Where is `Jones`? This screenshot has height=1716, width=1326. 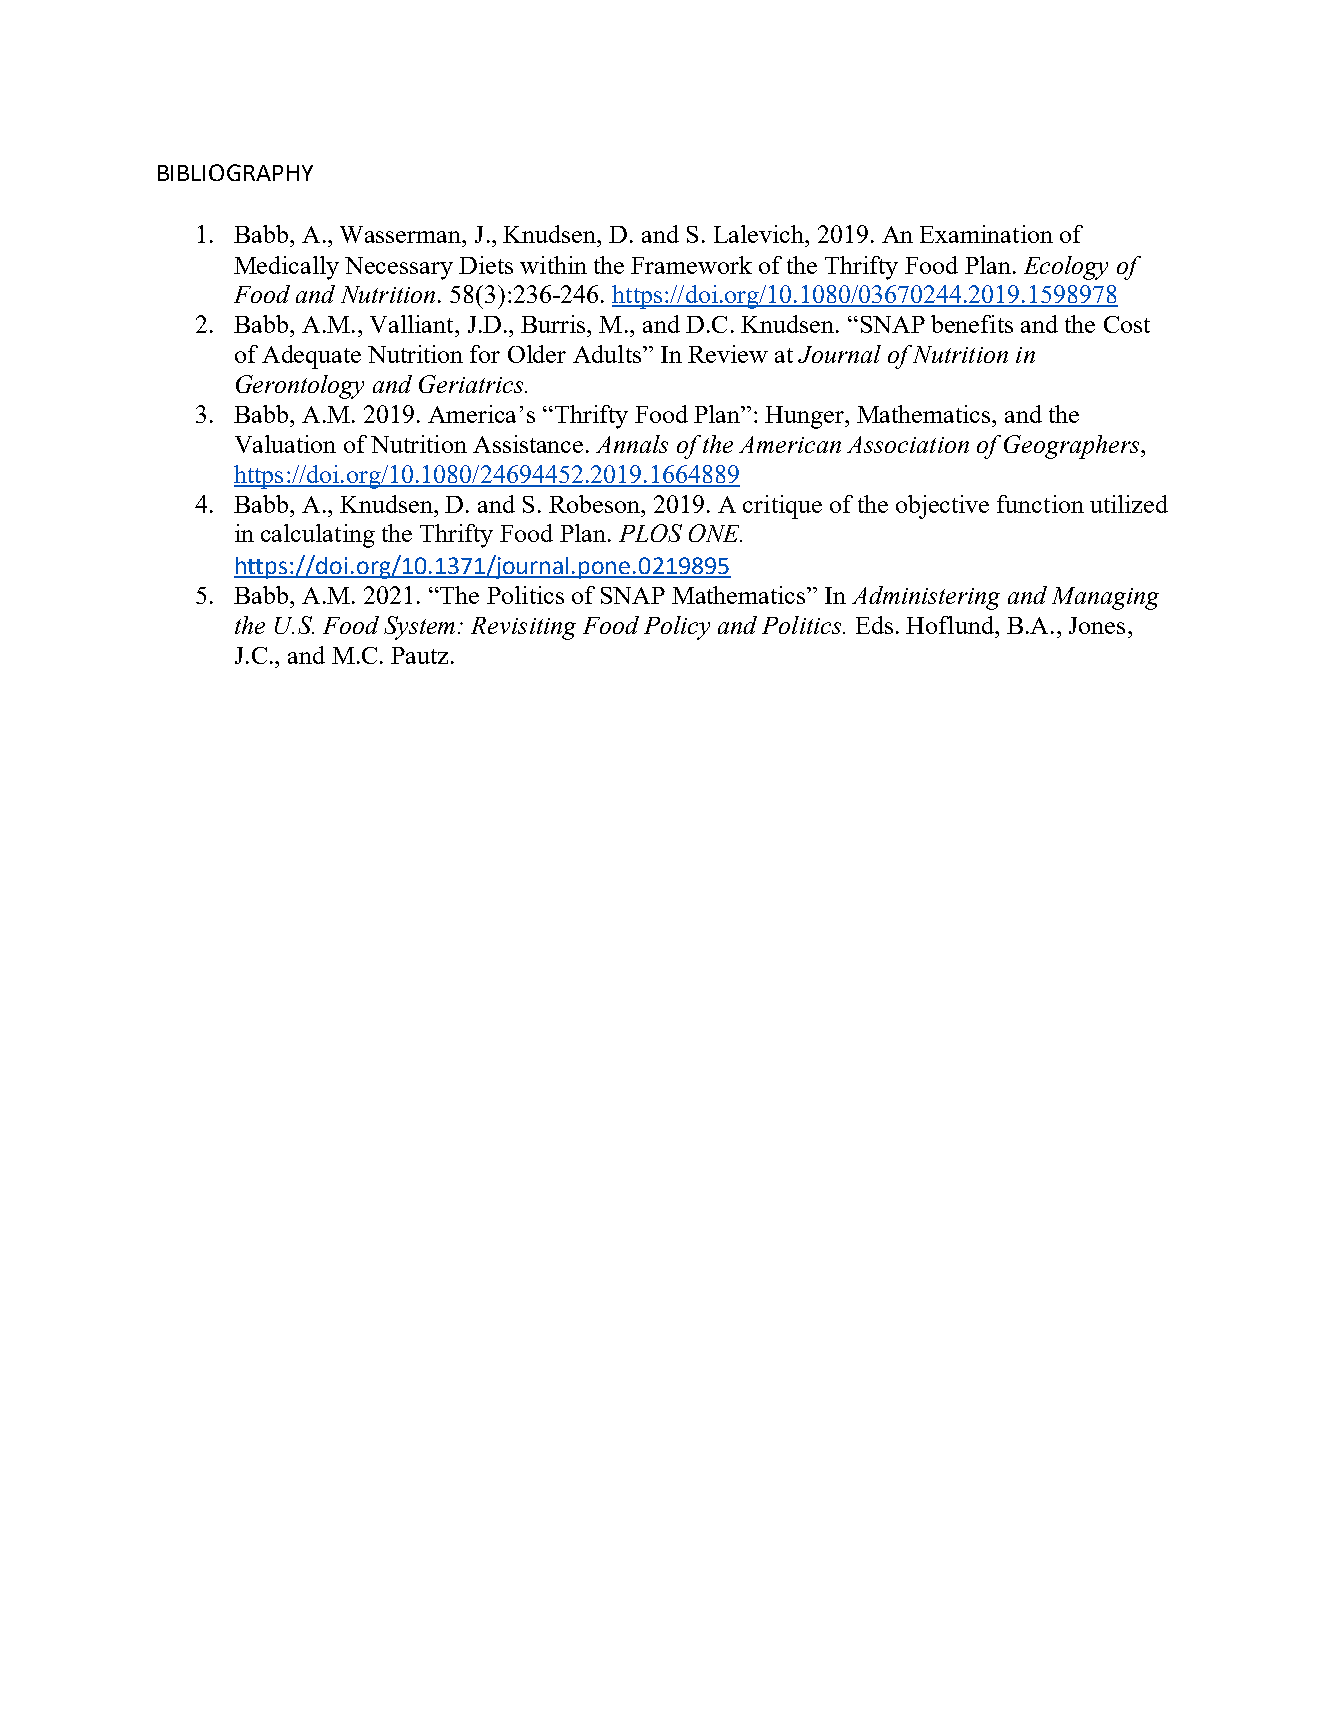
Jones is located at coordinates (1097, 625).
